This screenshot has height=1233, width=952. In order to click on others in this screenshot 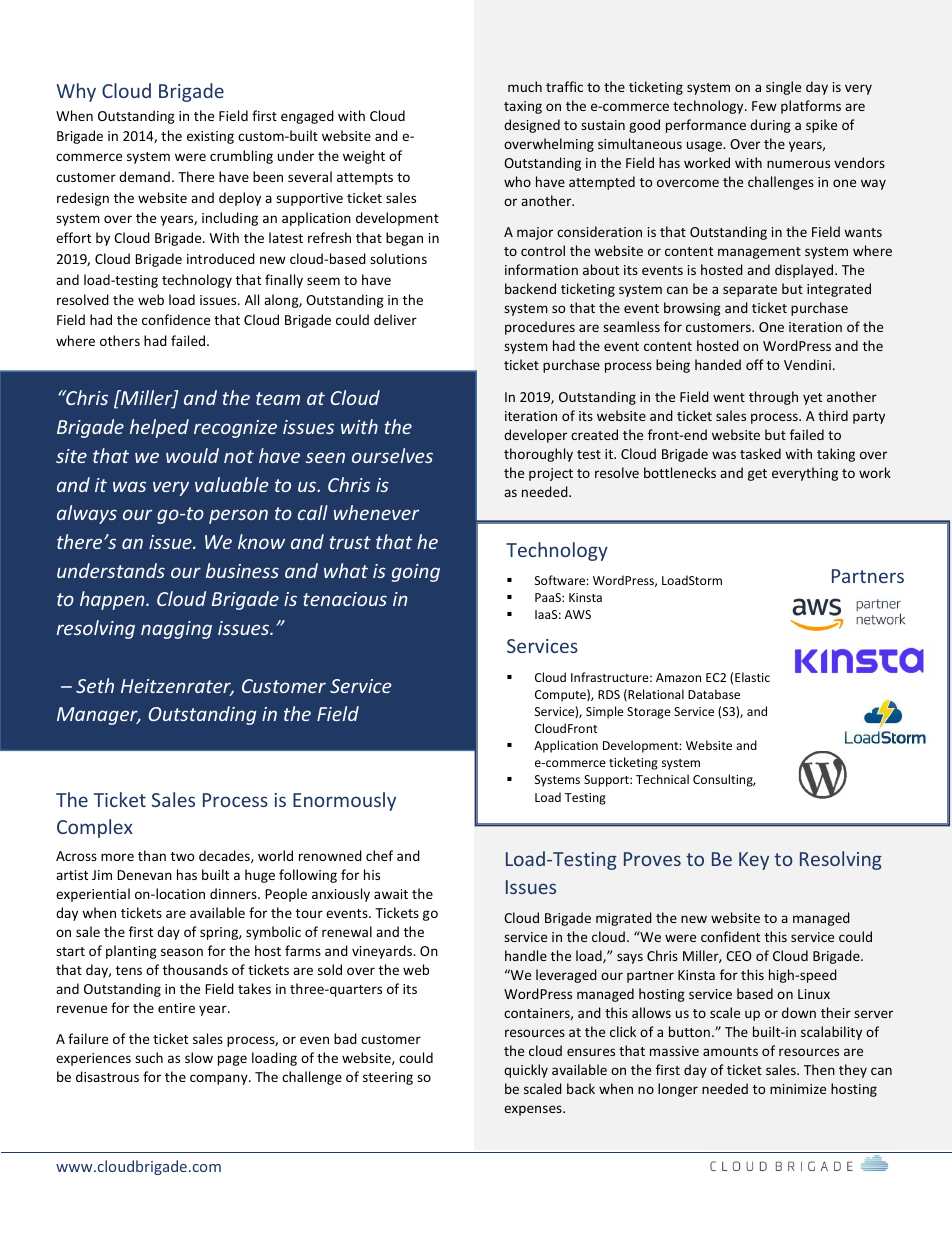, I will do `click(120, 340)`.
